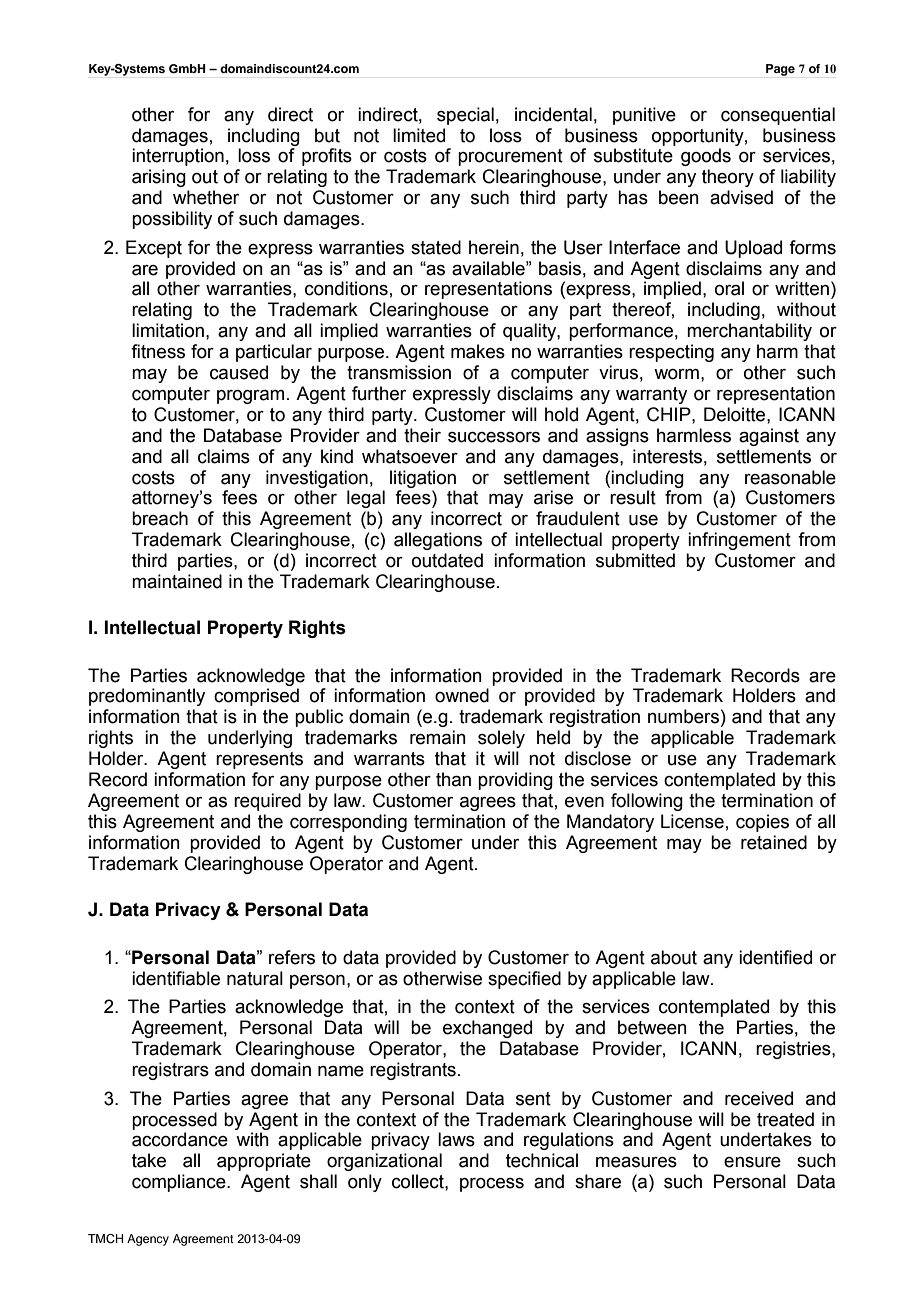  Describe the element at coordinates (178, 157) in the document. I see `interruption` at that location.
